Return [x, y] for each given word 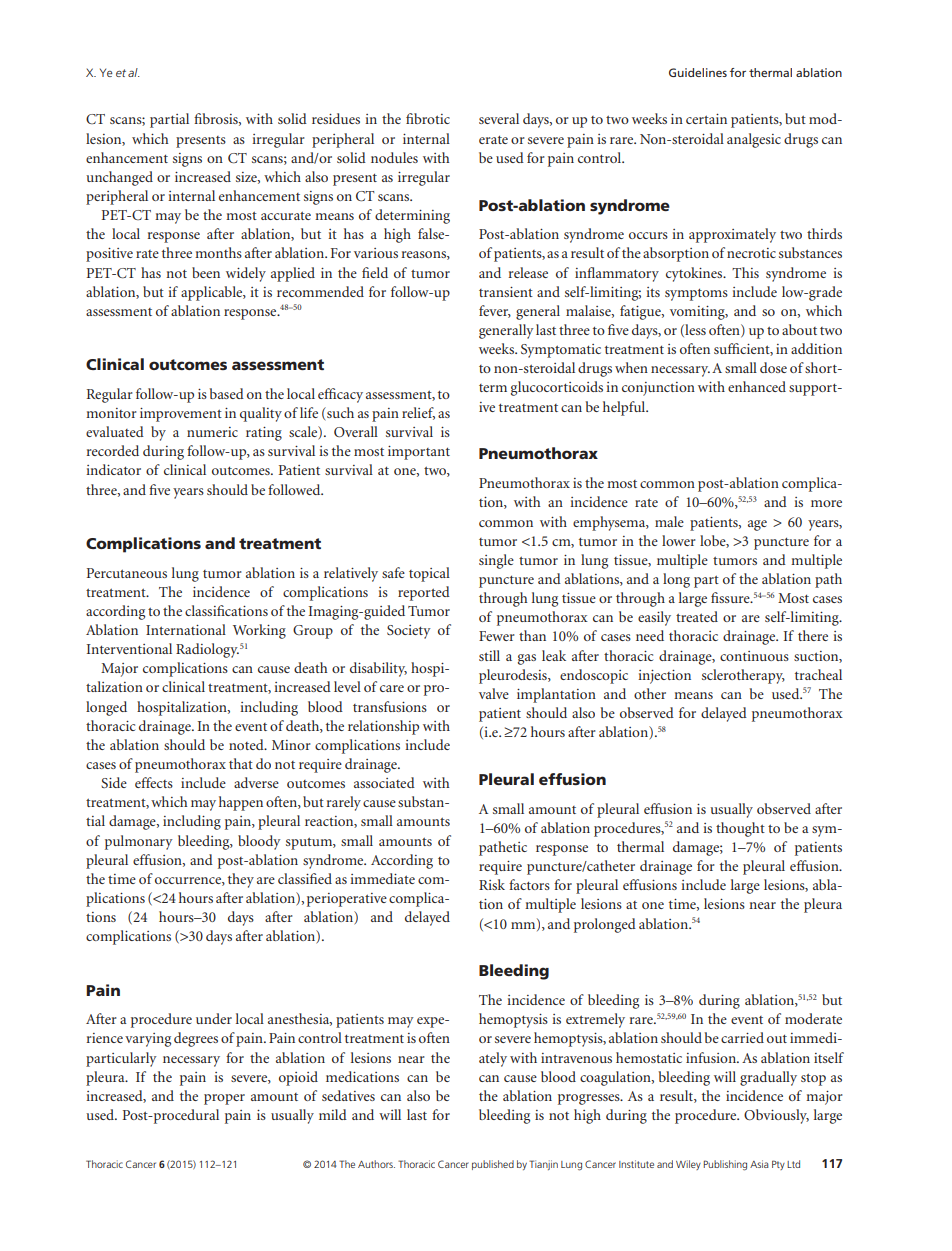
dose [773, 367]
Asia [759, 1164]
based [226, 393]
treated [697, 616]
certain [706, 119]
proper [224, 1099]
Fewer [497, 636]
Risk [492, 884]
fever [495, 311]
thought [740, 829]
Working [259, 631]
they [241, 880]
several [499, 118]
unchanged [119, 178]
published [493, 1165]
